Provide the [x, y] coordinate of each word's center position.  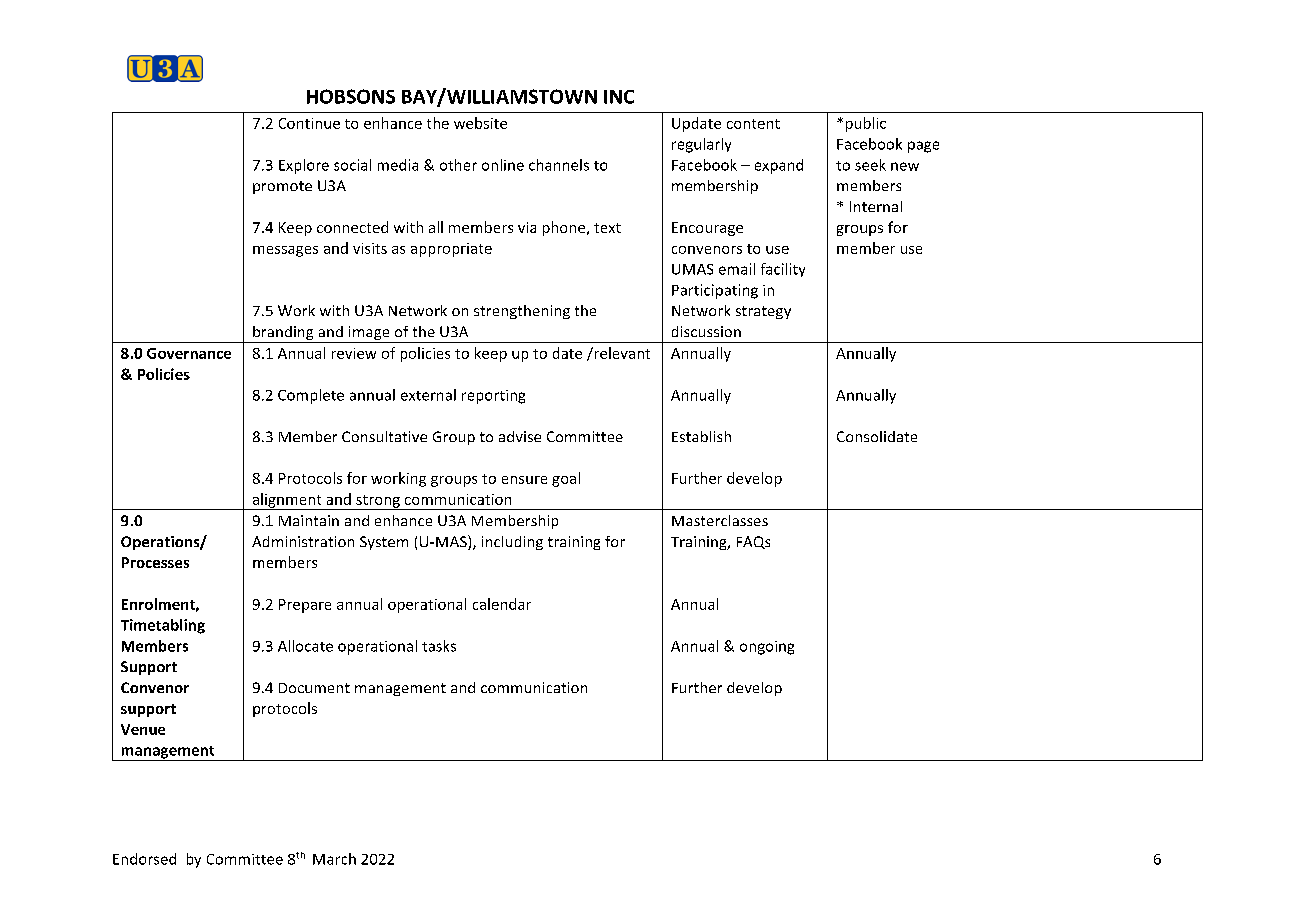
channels [559, 165]
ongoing [767, 648]
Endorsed [144, 859]
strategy [763, 312]
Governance [189, 353]
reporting [493, 397]
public [866, 124]
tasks [439, 646]
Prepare [305, 606]
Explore [304, 166]
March [334, 859]
